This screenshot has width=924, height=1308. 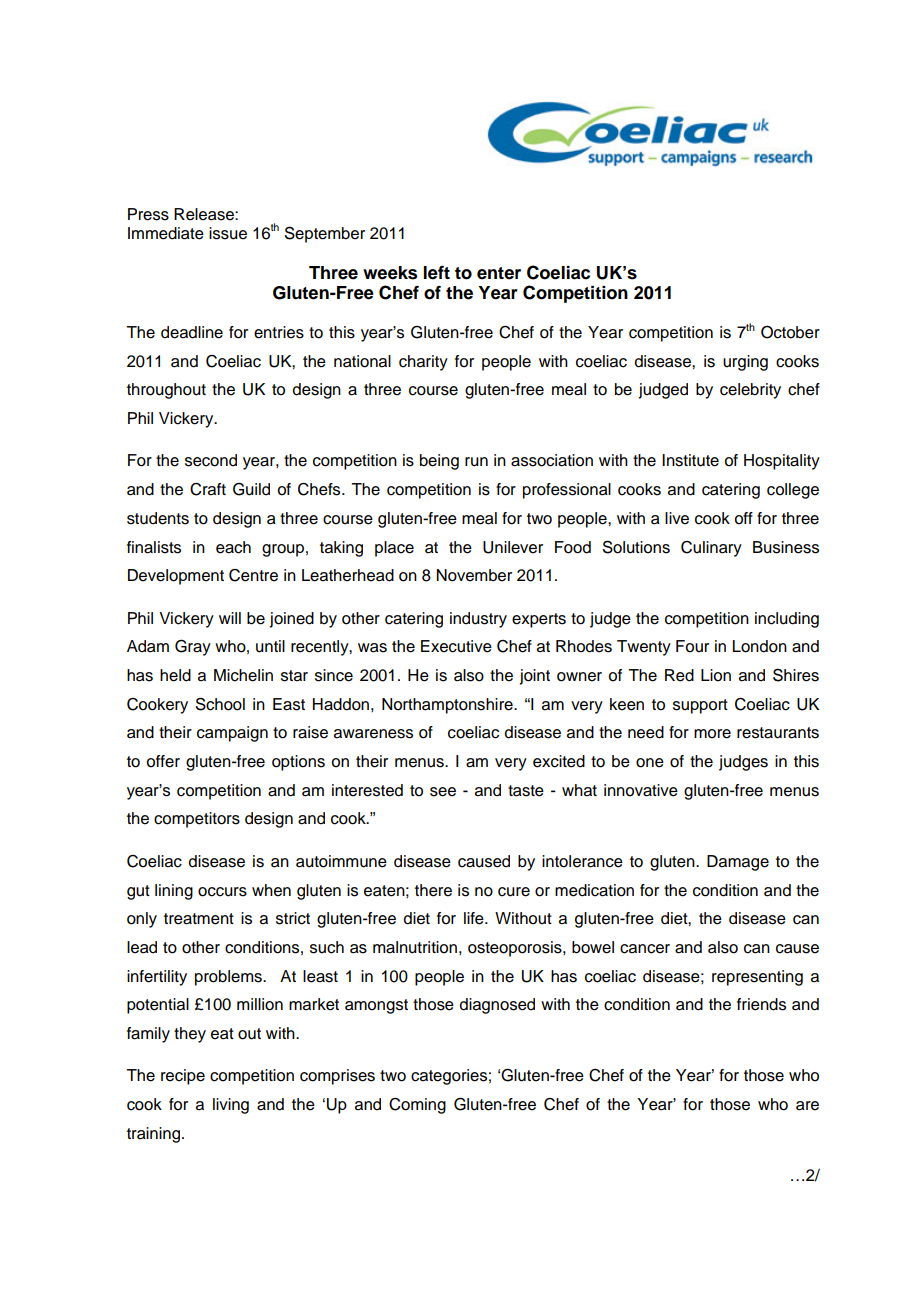 What do you see at coordinates (233, 547) in the screenshot?
I see `each` at bounding box center [233, 547].
